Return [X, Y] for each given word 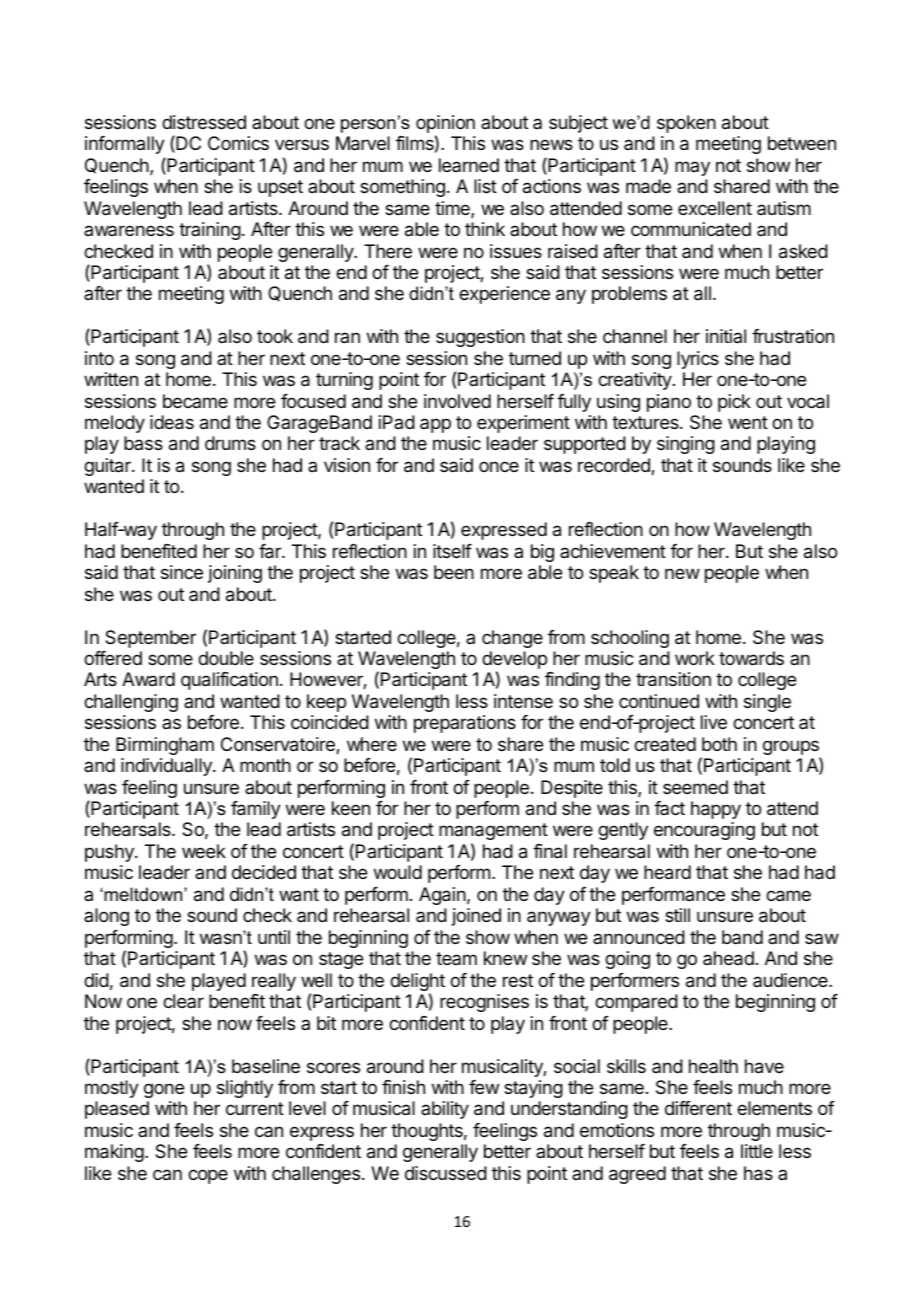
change [512, 639]
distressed [204, 122]
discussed [446, 1173]
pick [734, 403]
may [692, 168]
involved [457, 401]
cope [208, 1176]
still [677, 915]
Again [442, 896]
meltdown [143, 894]
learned [469, 165]
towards [751, 658]
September [150, 639]
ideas [172, 422]
